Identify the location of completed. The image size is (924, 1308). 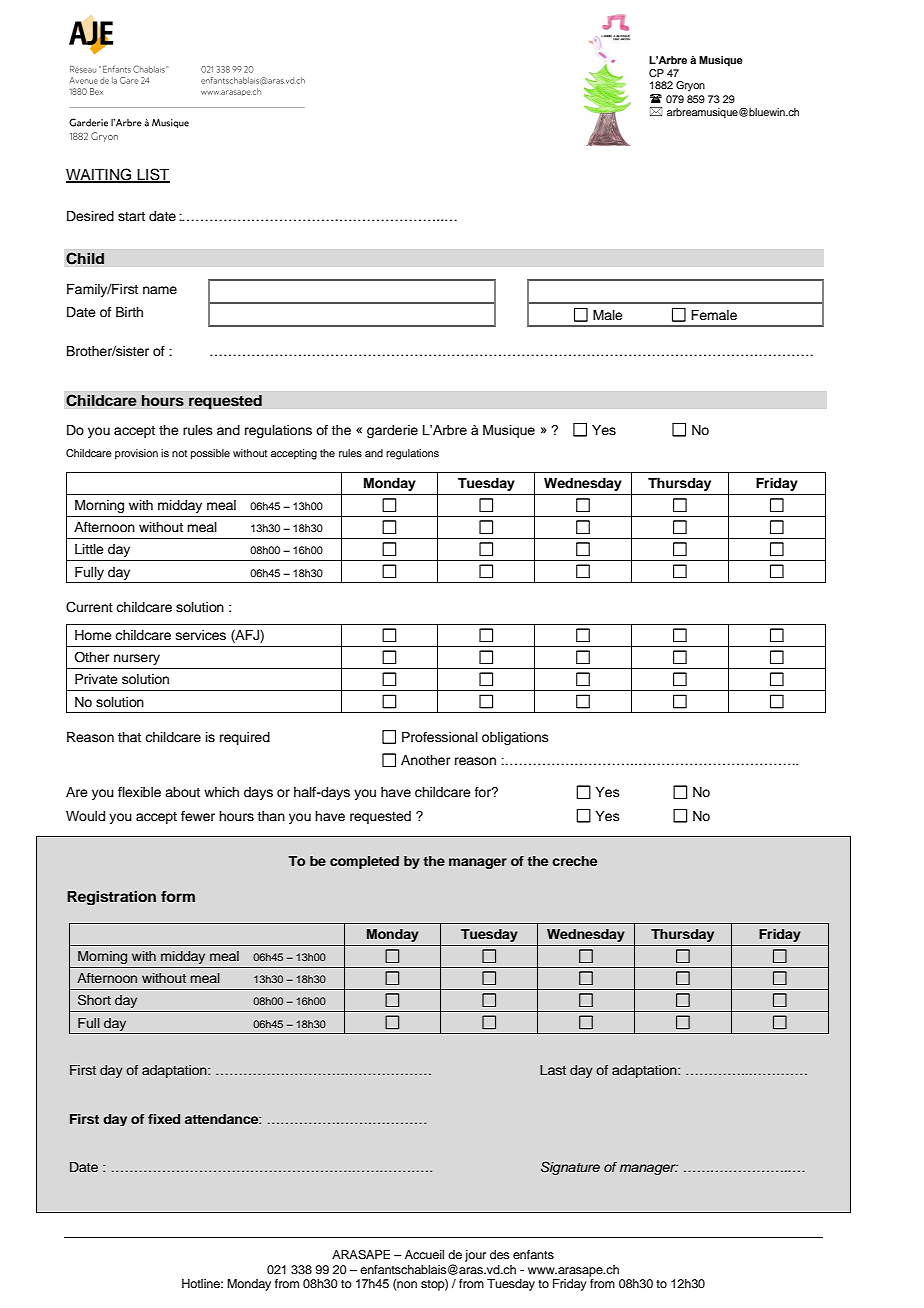
(364, 862).
